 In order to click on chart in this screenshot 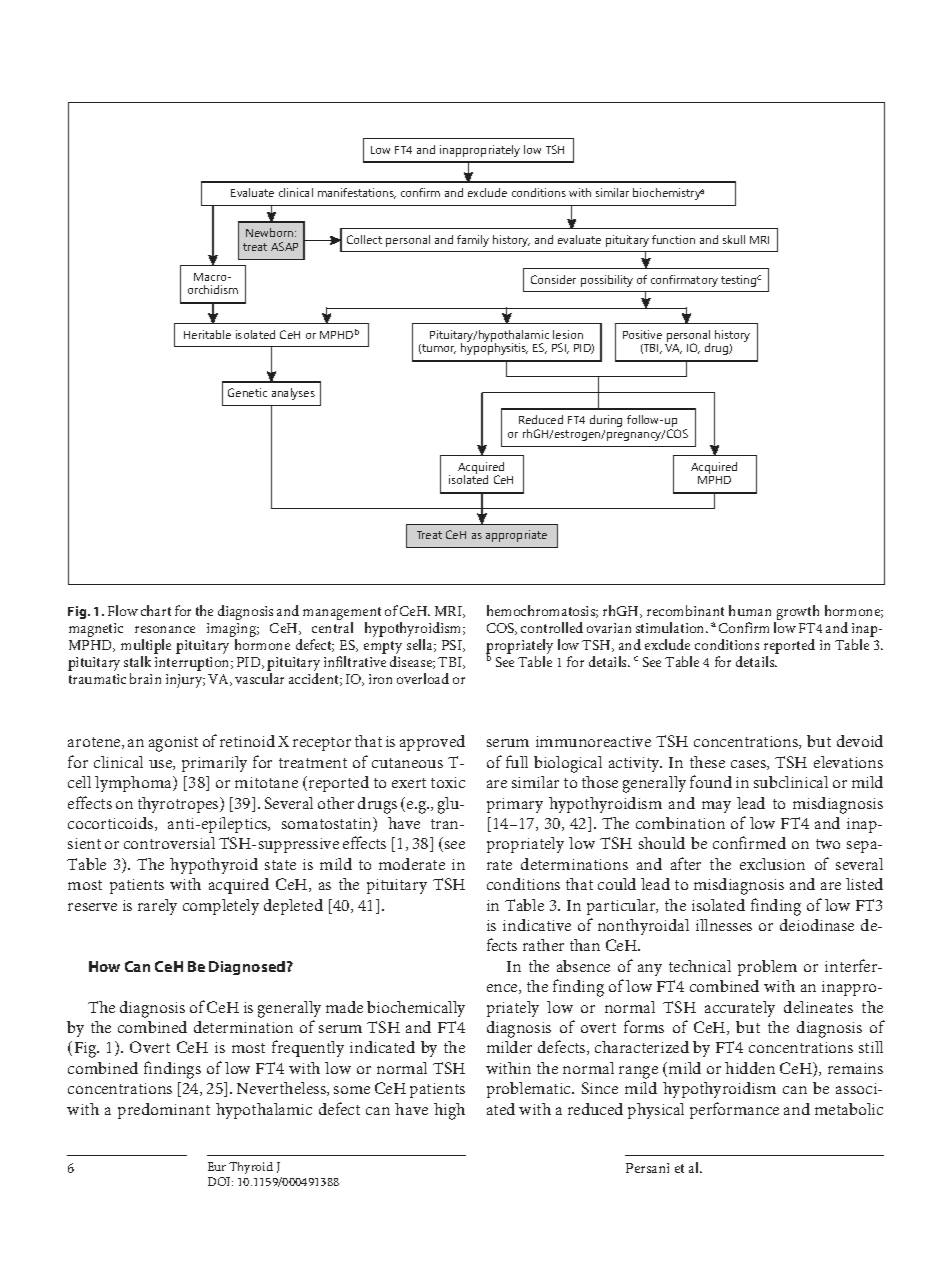, I will do `click(156, 610)`.
